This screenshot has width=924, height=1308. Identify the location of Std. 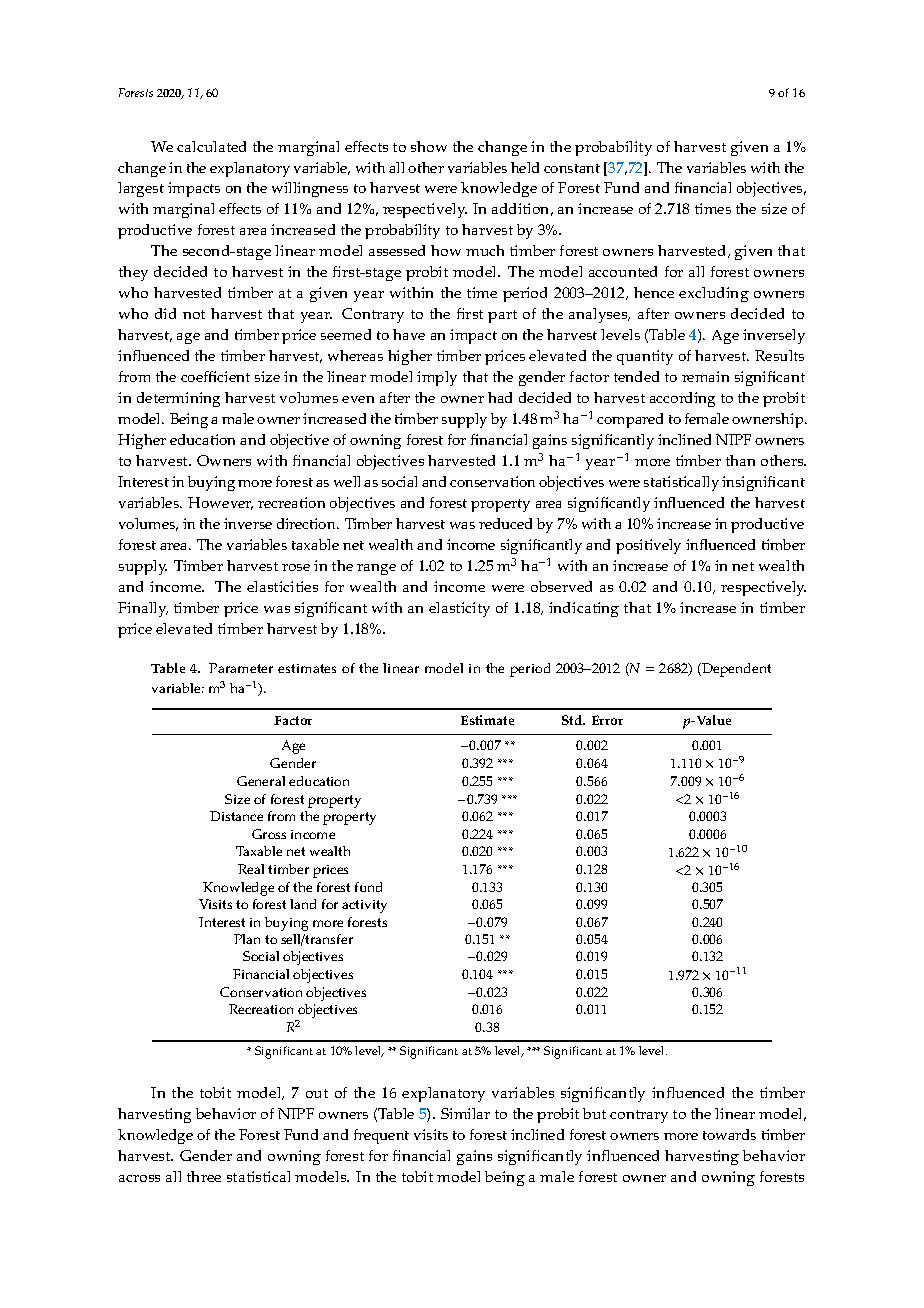
(573, 720).
